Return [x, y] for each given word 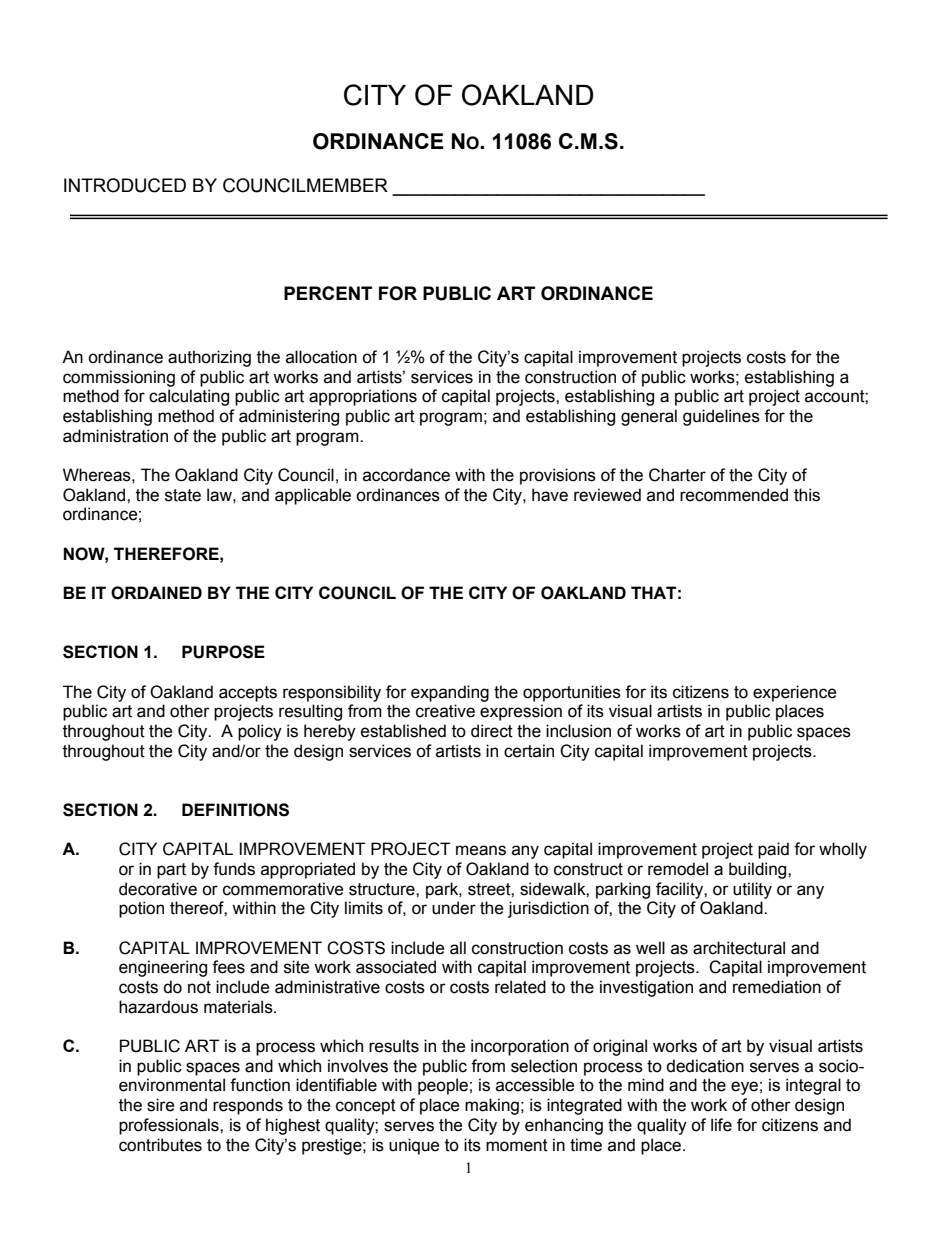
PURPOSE [223, 652]
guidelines [721, 417]
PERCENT [328, 293]
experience [794, 693]
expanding [450, 693]
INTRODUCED [125, 185]
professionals [170, 1126]
